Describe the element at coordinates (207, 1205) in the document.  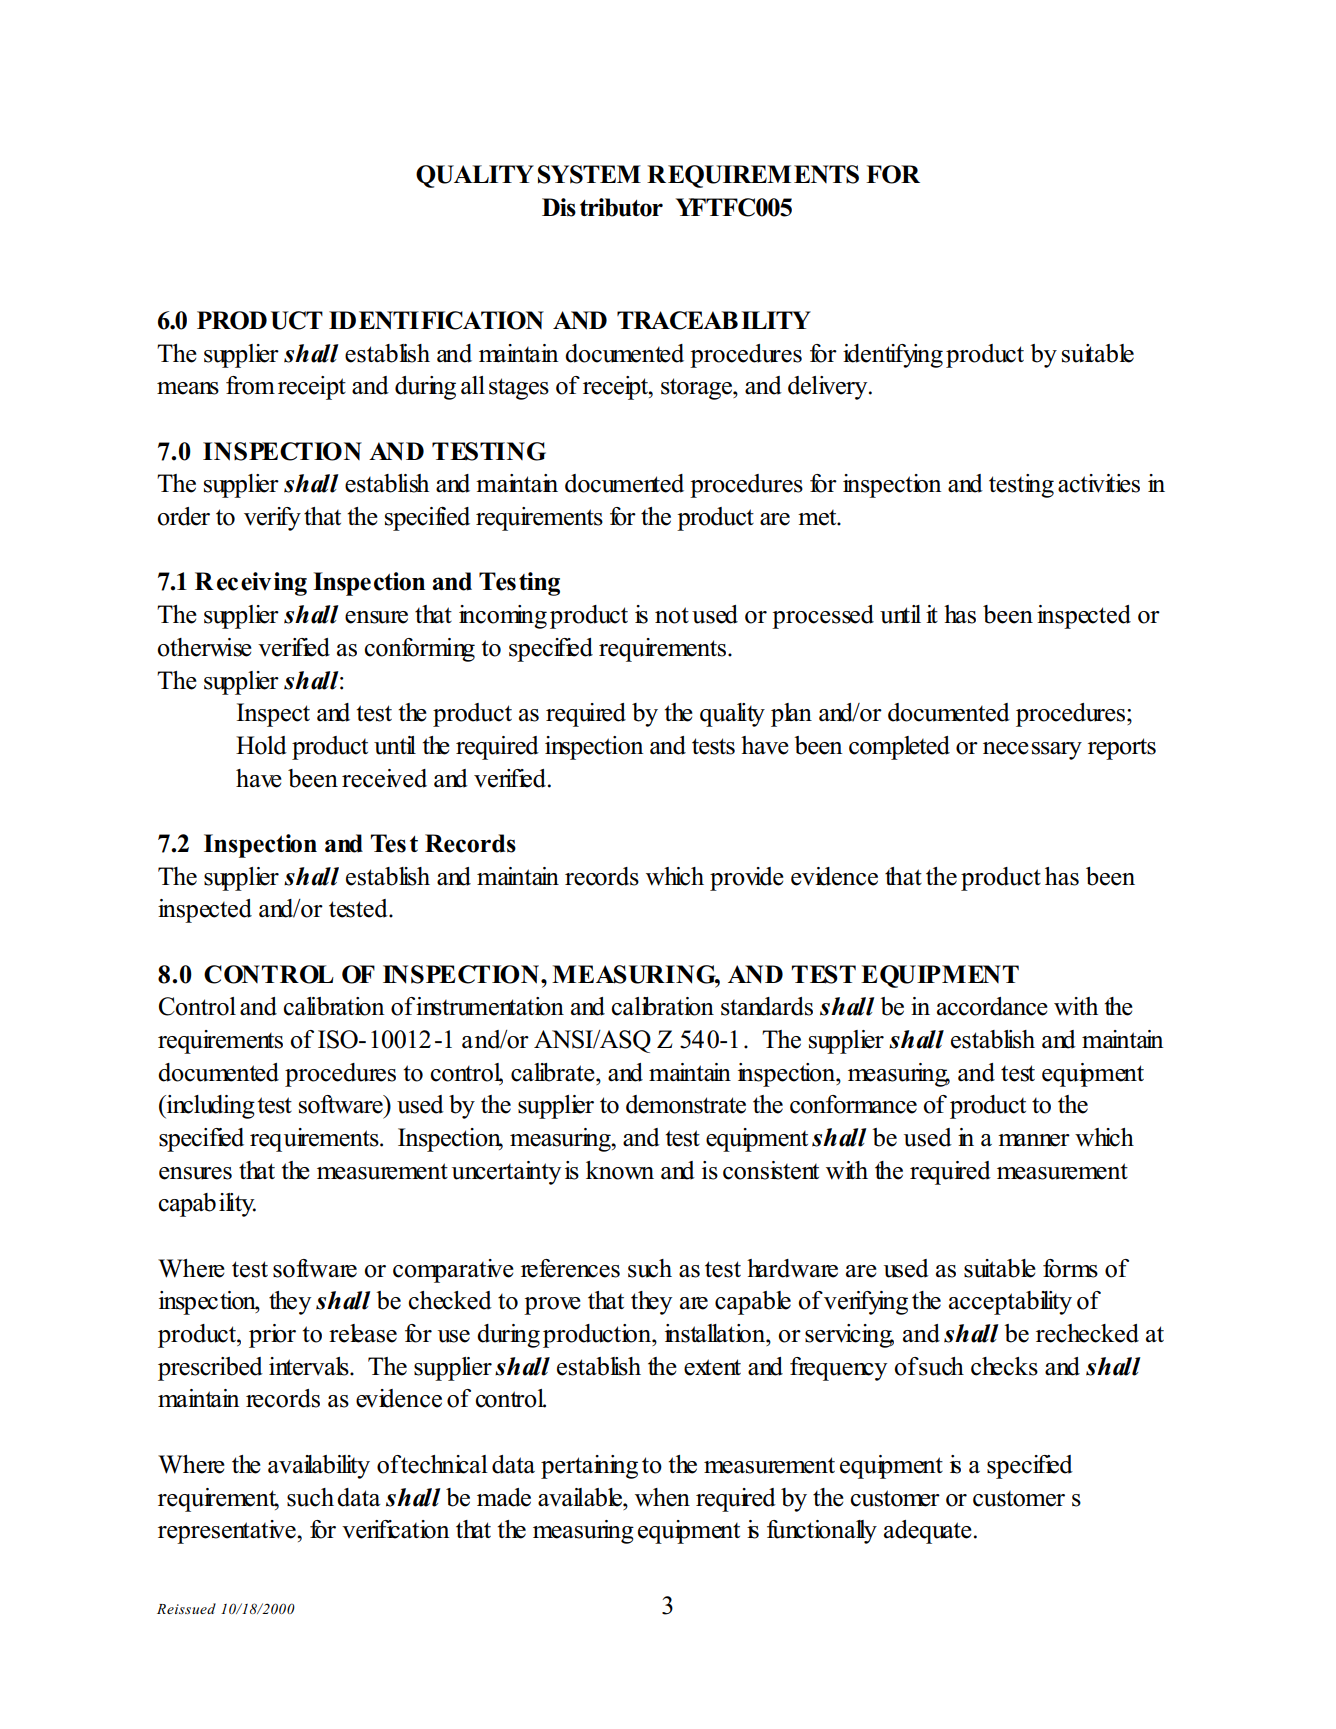
I see `capability` at that location.
